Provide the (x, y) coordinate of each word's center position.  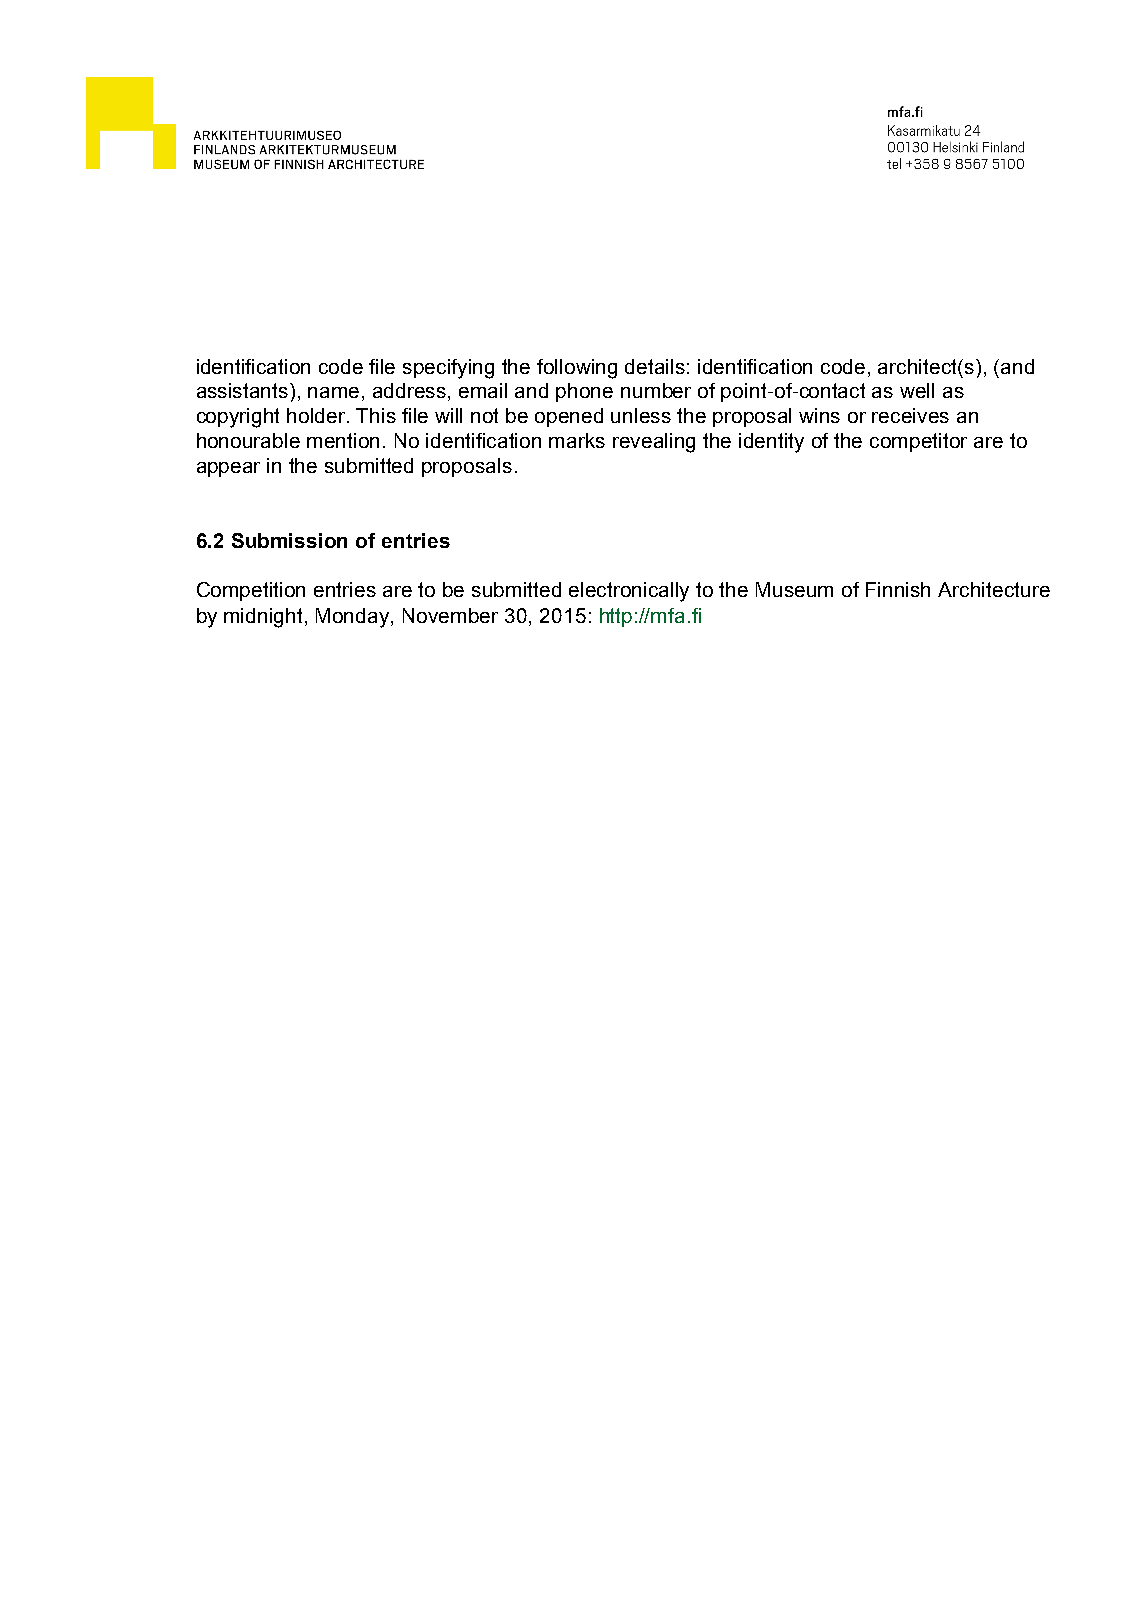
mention (343, 440)
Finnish (898, 589)
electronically (629, 592)
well (917, 390)
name (333, 392)
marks (577, 440)
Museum (794, 589)
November (450, 615)
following (577, 369)
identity (771, 443)
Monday (354, 618)
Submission (289, 540)
